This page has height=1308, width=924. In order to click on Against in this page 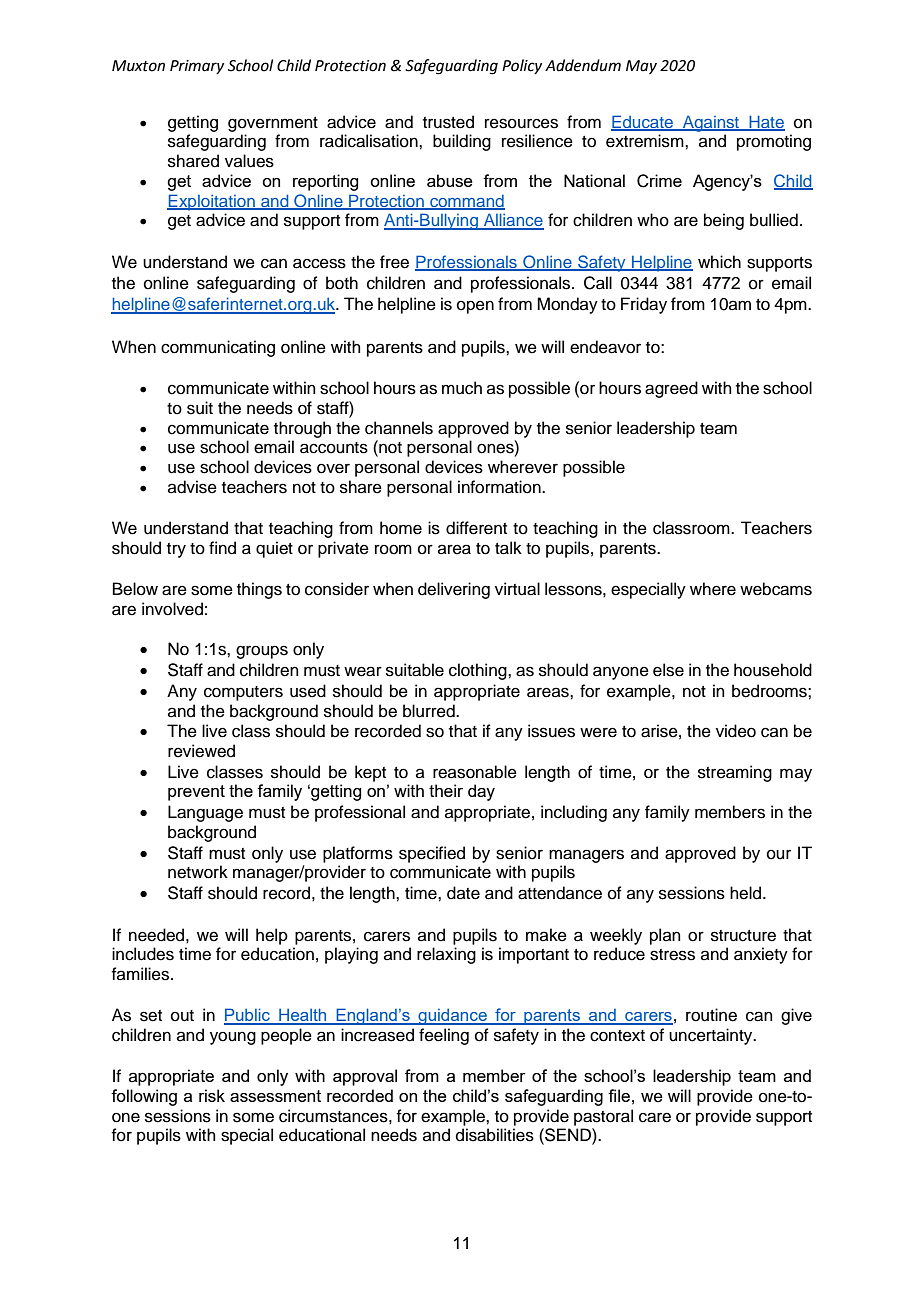, I will do `click(711, 123)`.
